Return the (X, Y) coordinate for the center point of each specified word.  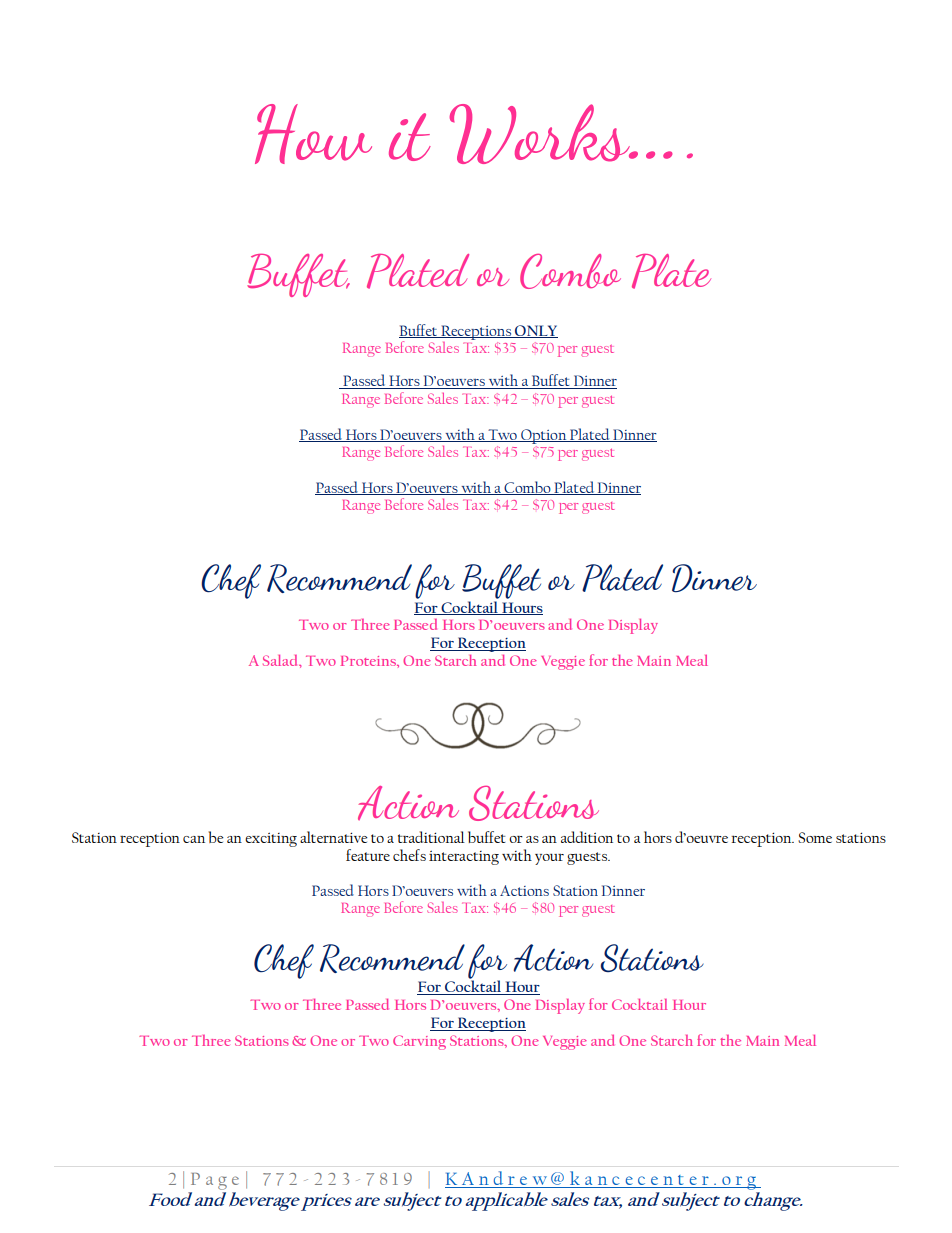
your (549, 859)
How (313, 134)
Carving (419, 1042)
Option (544, 436)
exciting (271, 840)
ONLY (535, 331)
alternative (334, 837)
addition (587, 837)
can (194, 839)
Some (815, 837)
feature (368, 855)
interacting (464, 858)
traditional (431, 837)
